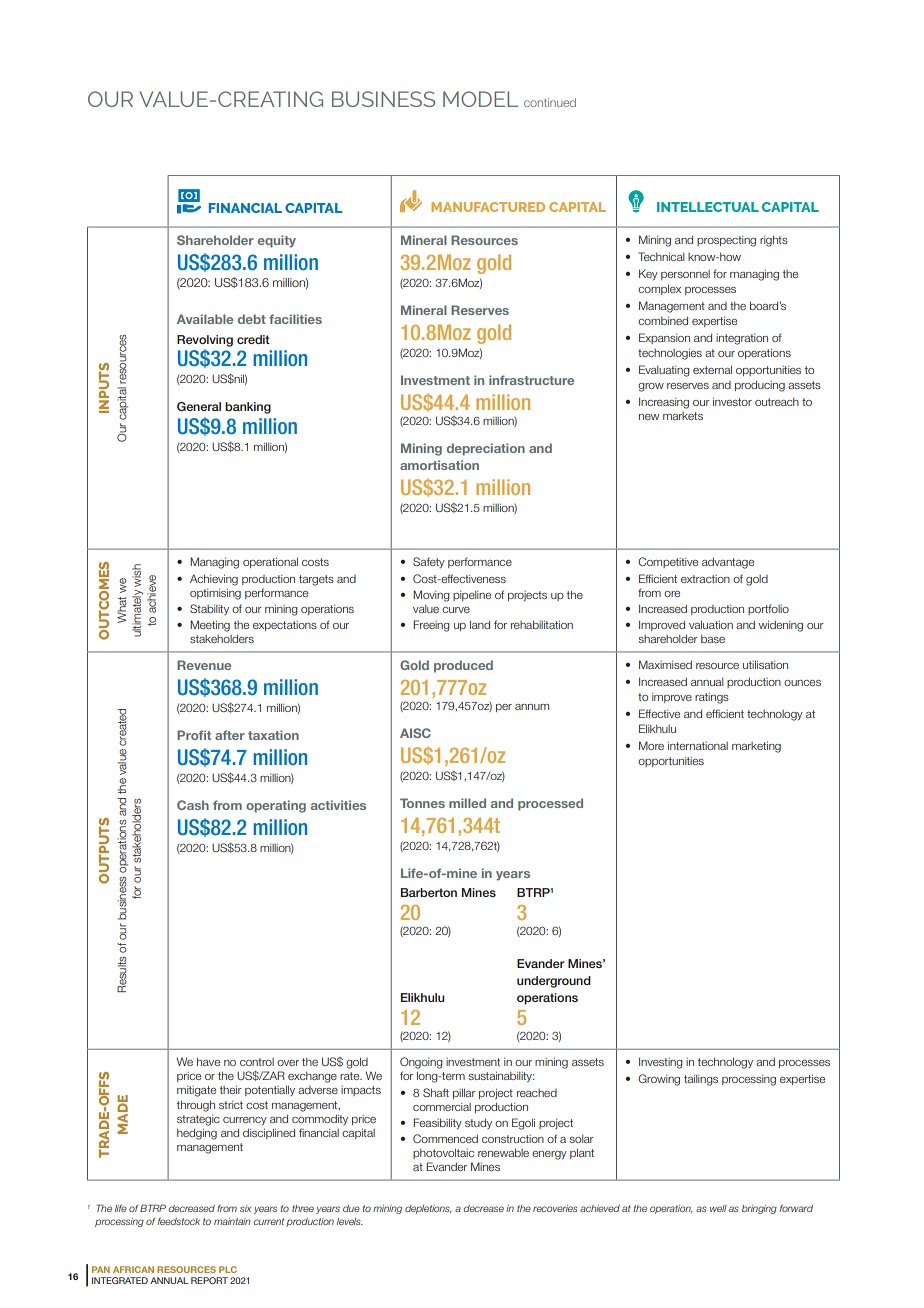 Image resolution: width=924 pixels, height=1308 pixels. Describe the element at coordinates (428, 1209) in the page. I see `depletions` at that location.
